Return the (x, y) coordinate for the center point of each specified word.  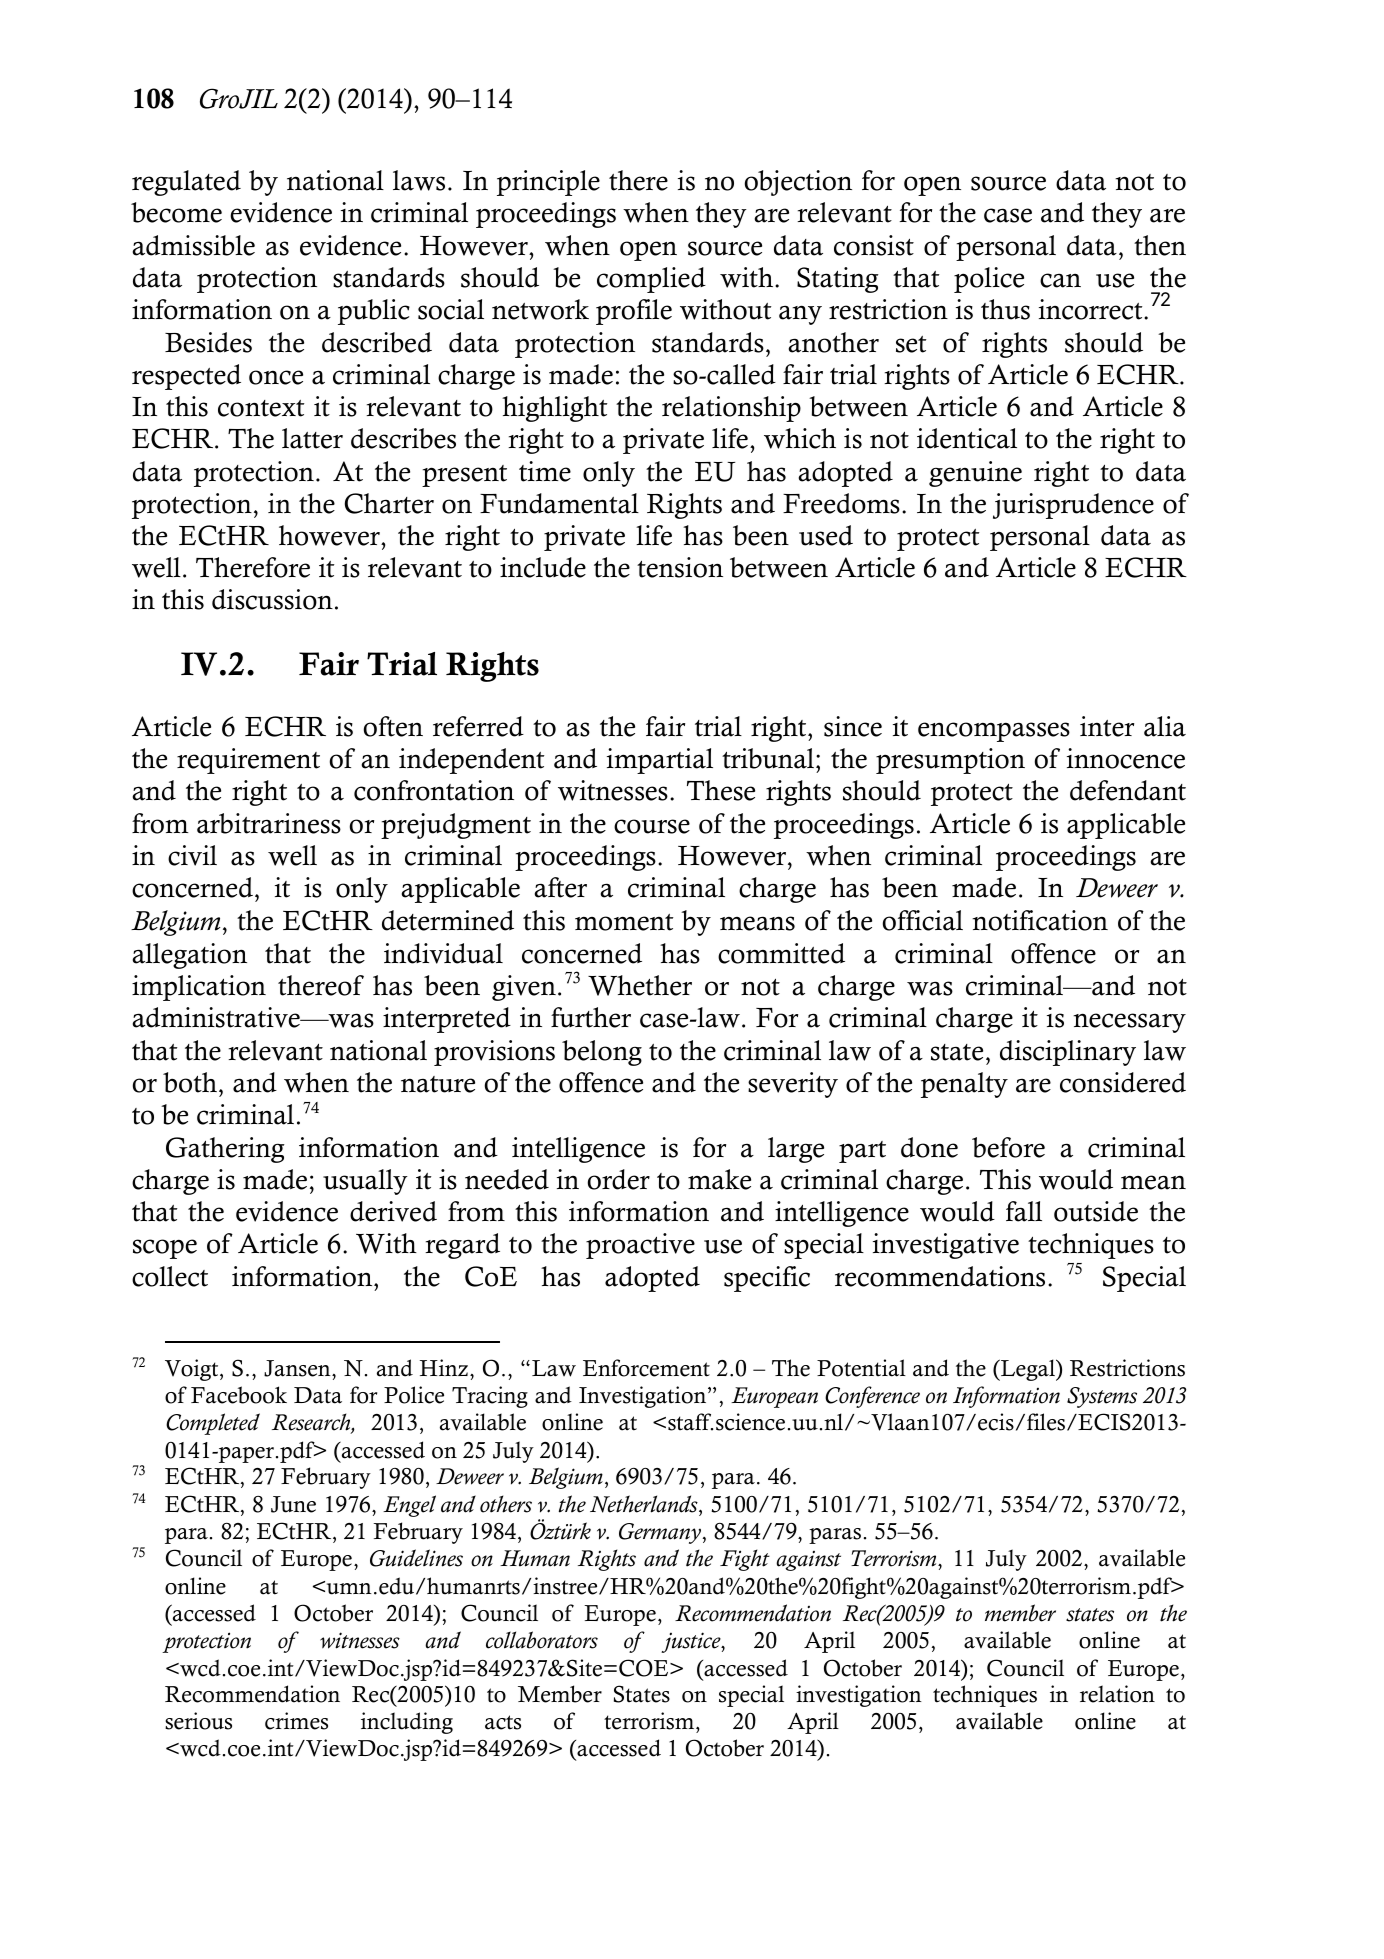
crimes (296, 1721)
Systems (1102, 1397)
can (1060, 280)
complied (651, 280)
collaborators (542, 1640)
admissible (194, 245)
